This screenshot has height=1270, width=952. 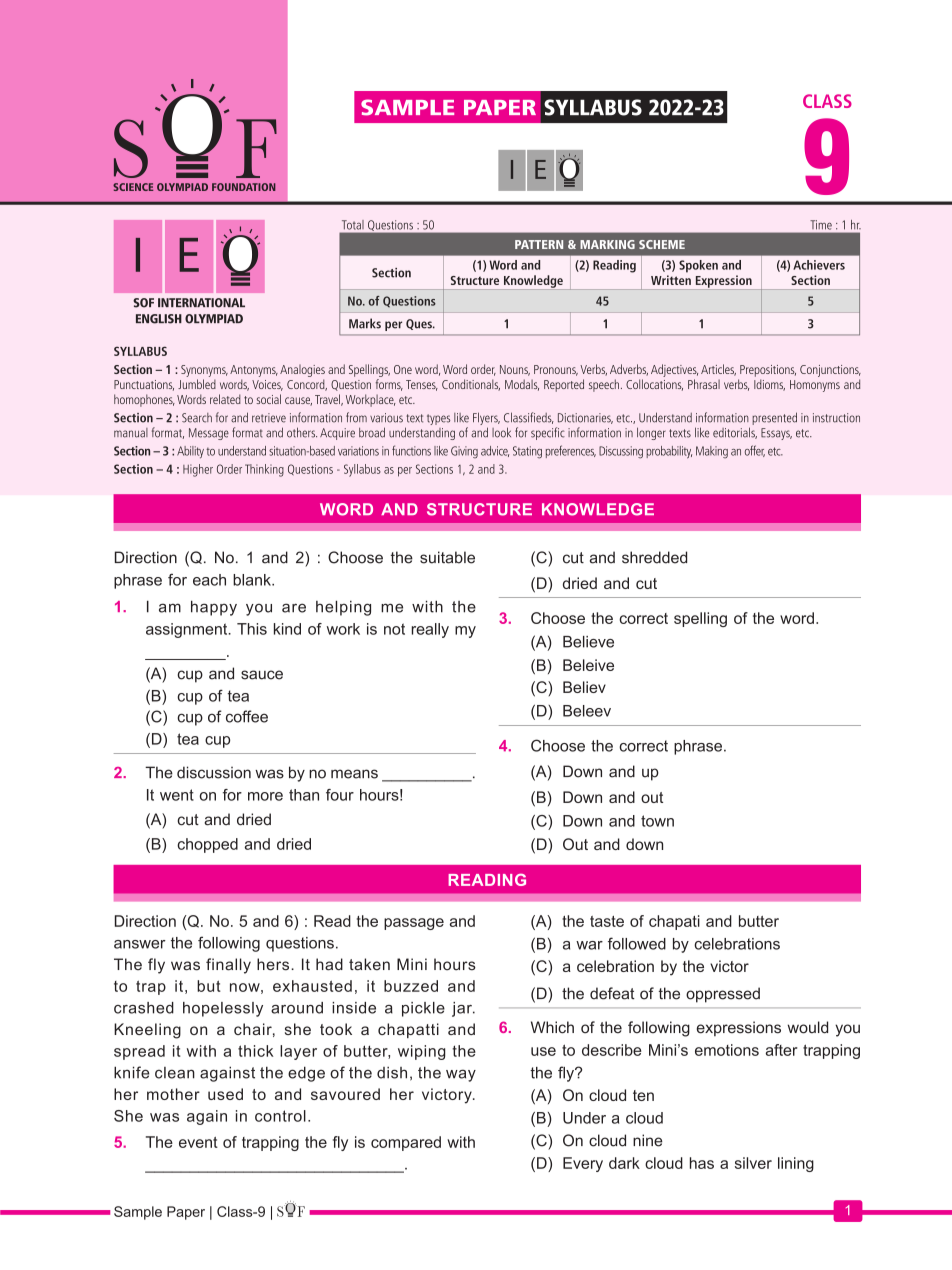 What do you see at coordinates (198, 1142) in the screenshot?
I see `event` at bounding box center [198, 1142].
